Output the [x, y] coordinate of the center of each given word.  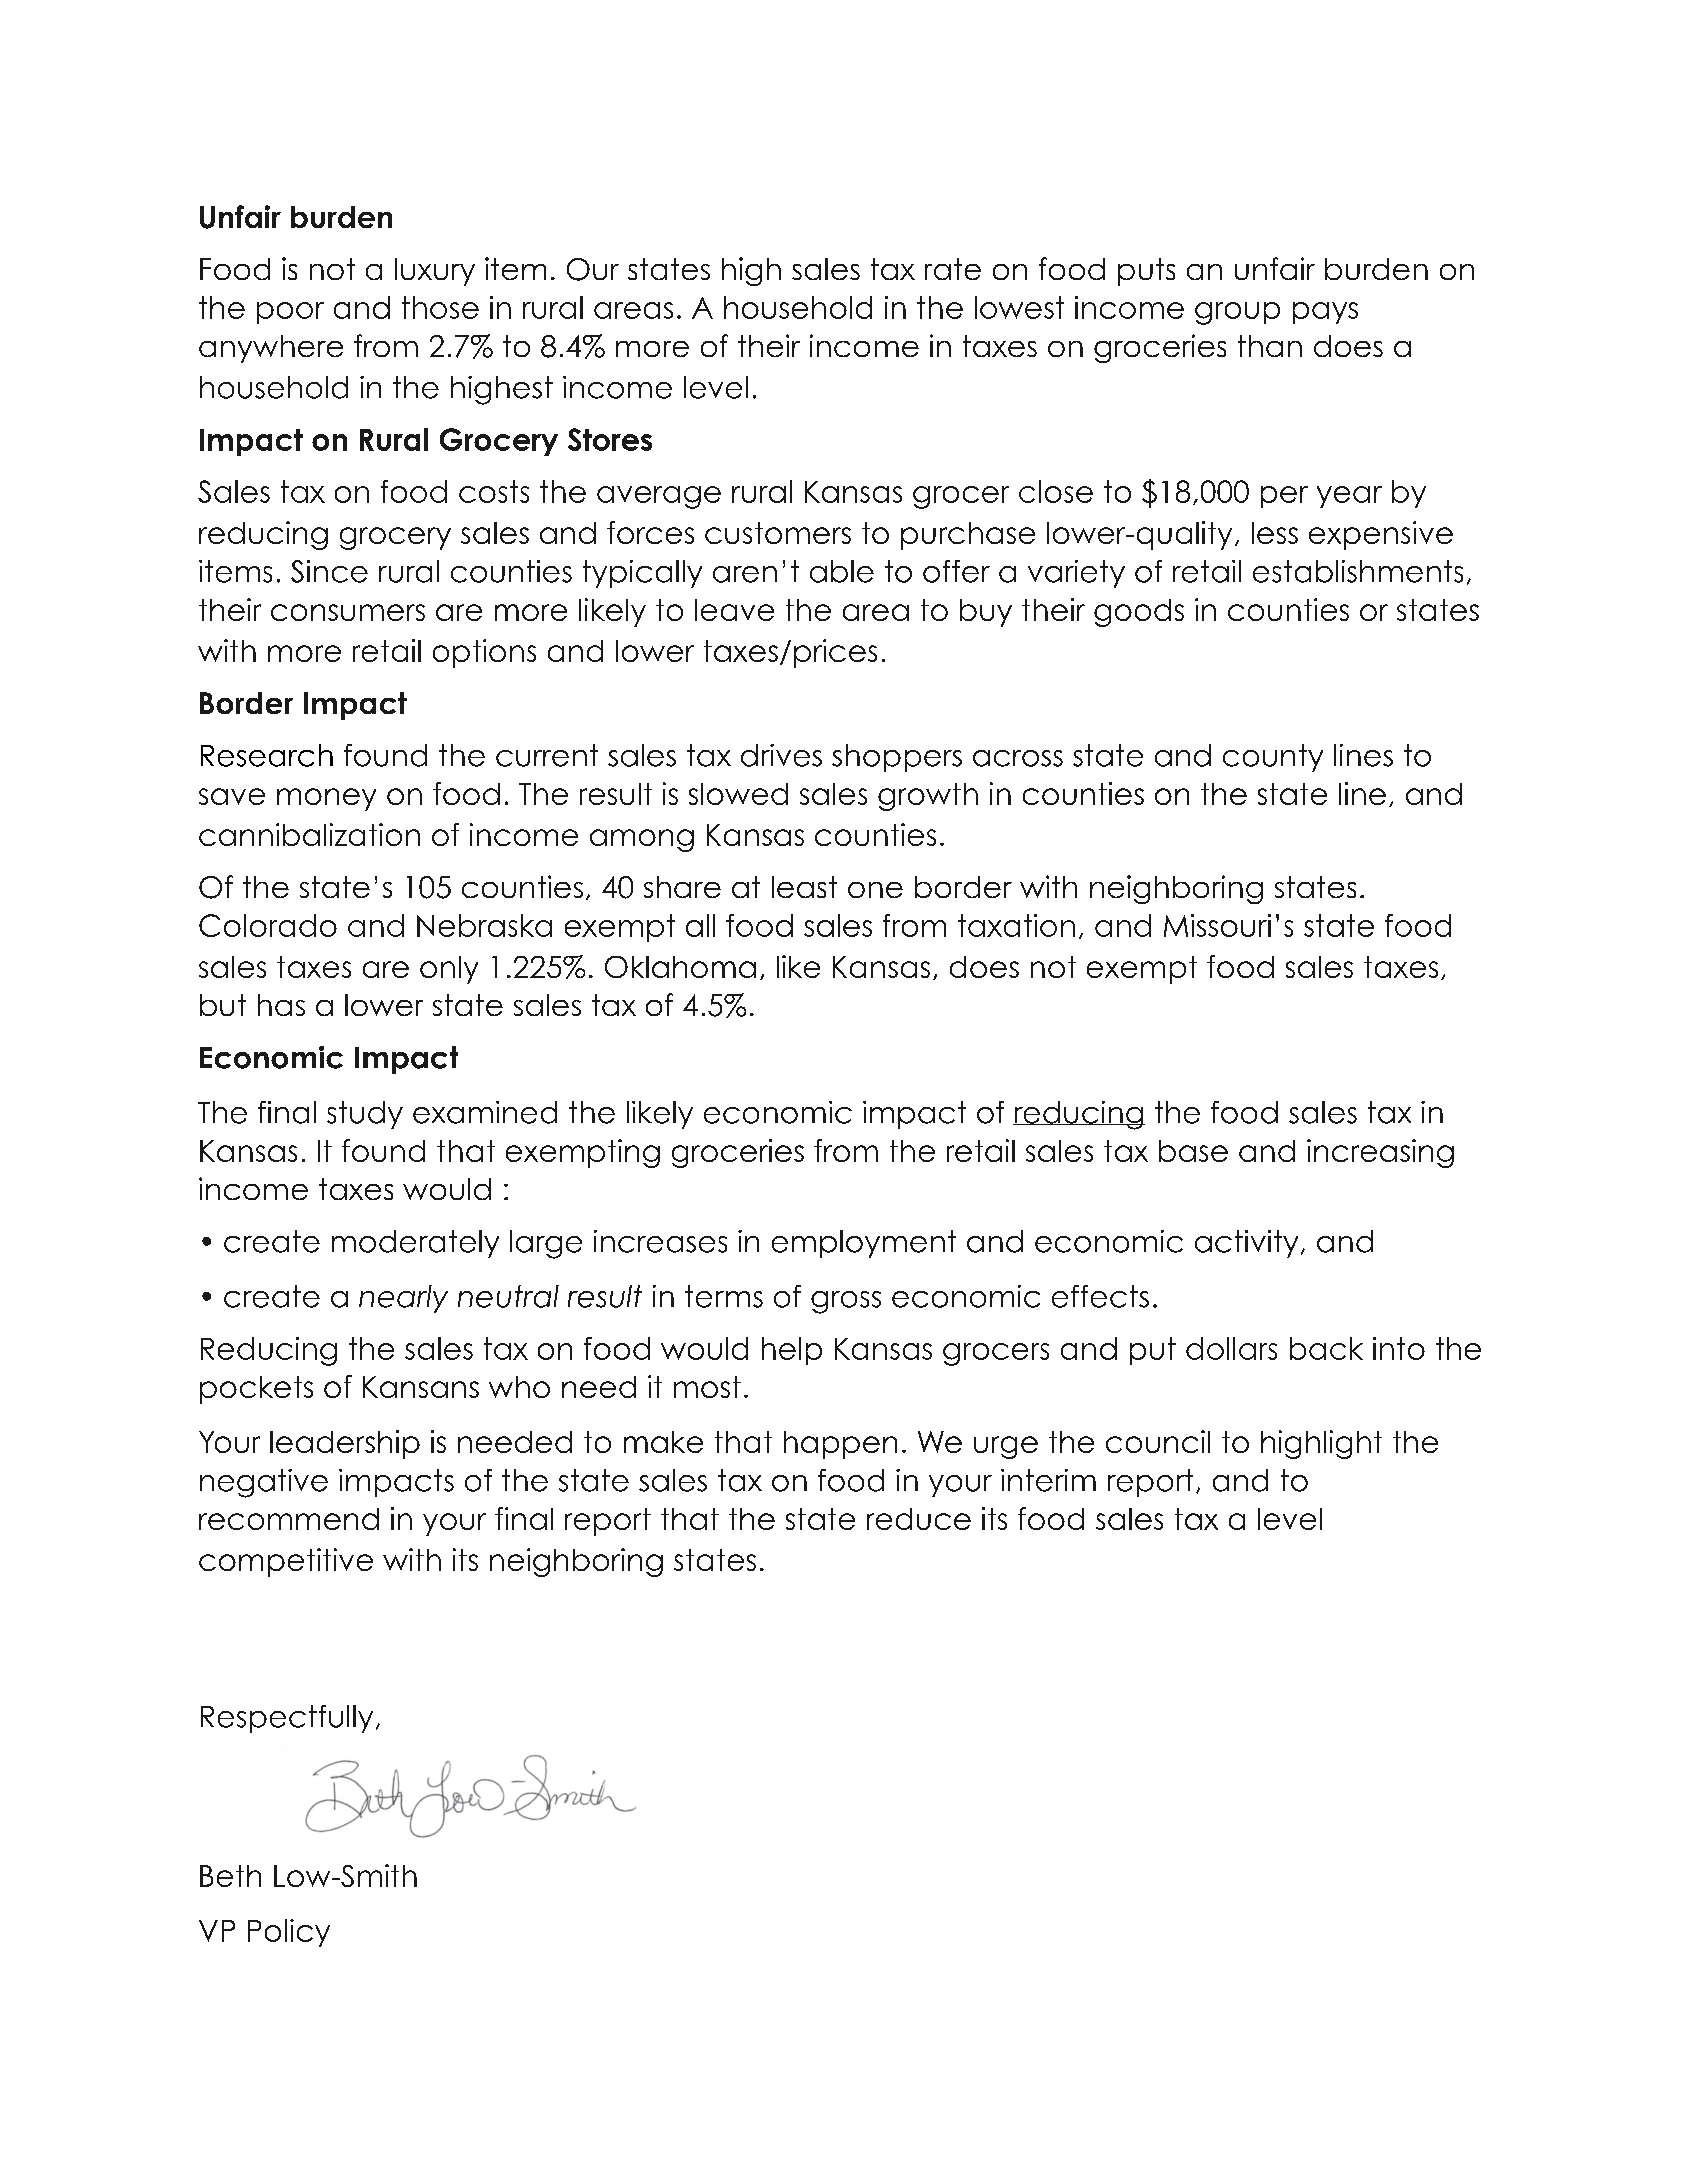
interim [1048, 1480]
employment [864, 1244]
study [365, 1115]
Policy [289, 1933]
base [1193, 1151]
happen [840, 1445]
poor [290, 313]
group [1237, 313]
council [1158, 1441]
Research [267, 755]
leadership [345, 1444]
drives [781, 755]
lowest [1019, 307]
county [1273, 758]
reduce [919, 1519]
